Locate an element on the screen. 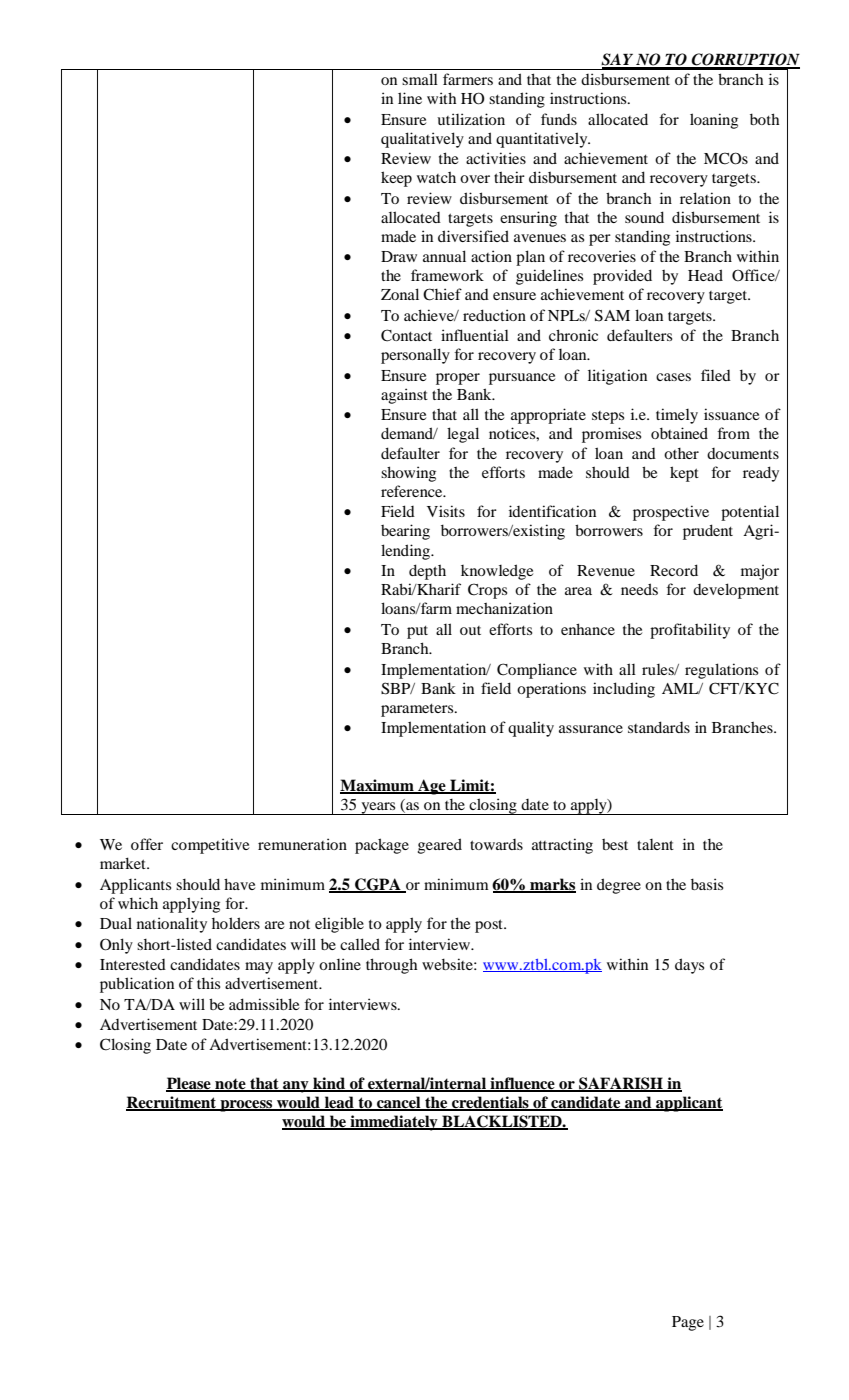 The height and width of the screenshot is (1400, 849). keep is located at coordinates (396, 179).
